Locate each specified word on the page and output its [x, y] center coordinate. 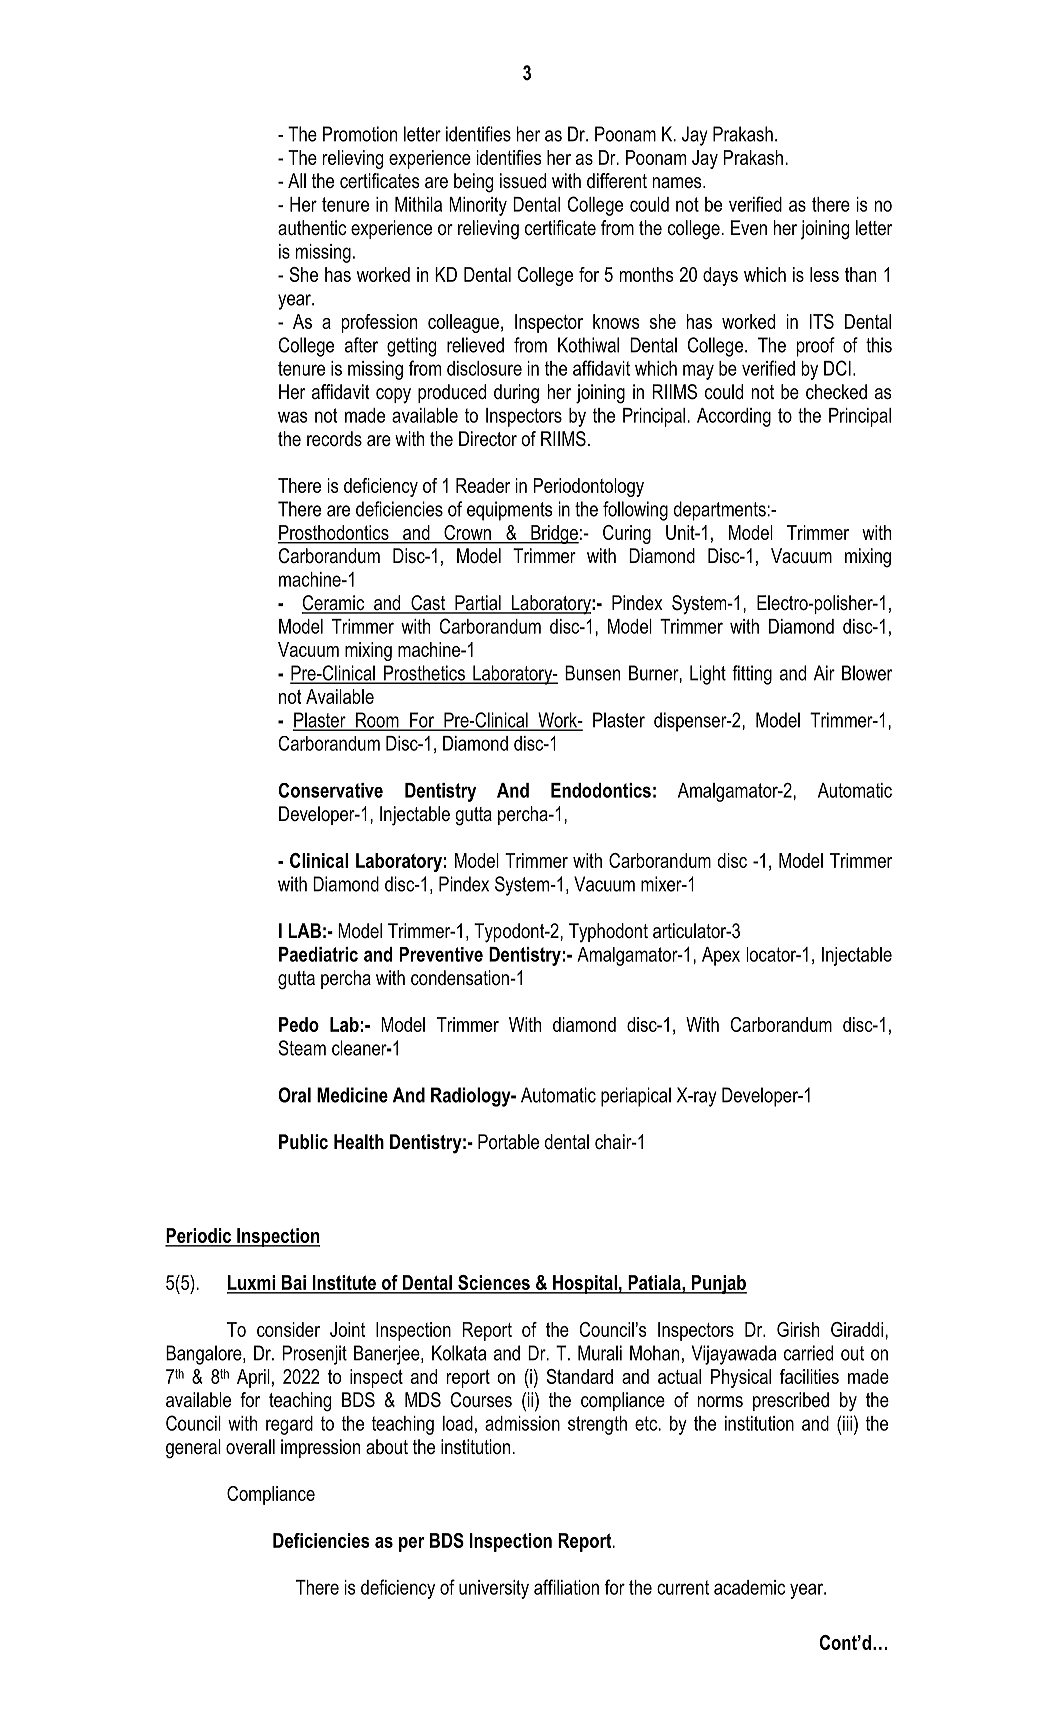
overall [250, 1447]
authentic [312, 228]
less [824, 274]
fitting [752, 675]
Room [377, 721]
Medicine [352, 1095]
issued [523, 181]
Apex [721, 956]
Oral [294, 1095]
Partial [478, 604]
